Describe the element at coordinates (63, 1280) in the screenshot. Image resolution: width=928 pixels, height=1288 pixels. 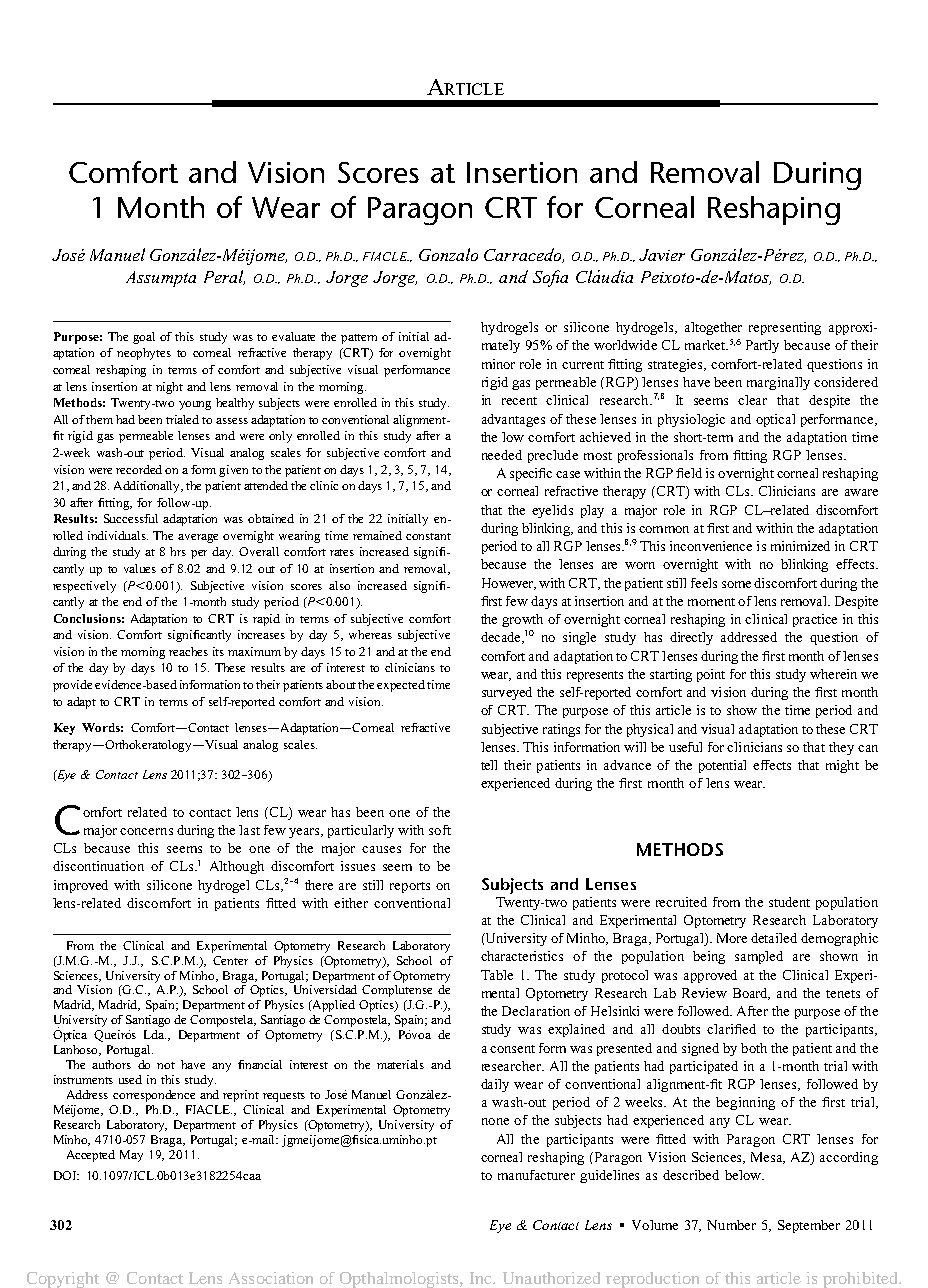
I see `Copyright` at that location.
